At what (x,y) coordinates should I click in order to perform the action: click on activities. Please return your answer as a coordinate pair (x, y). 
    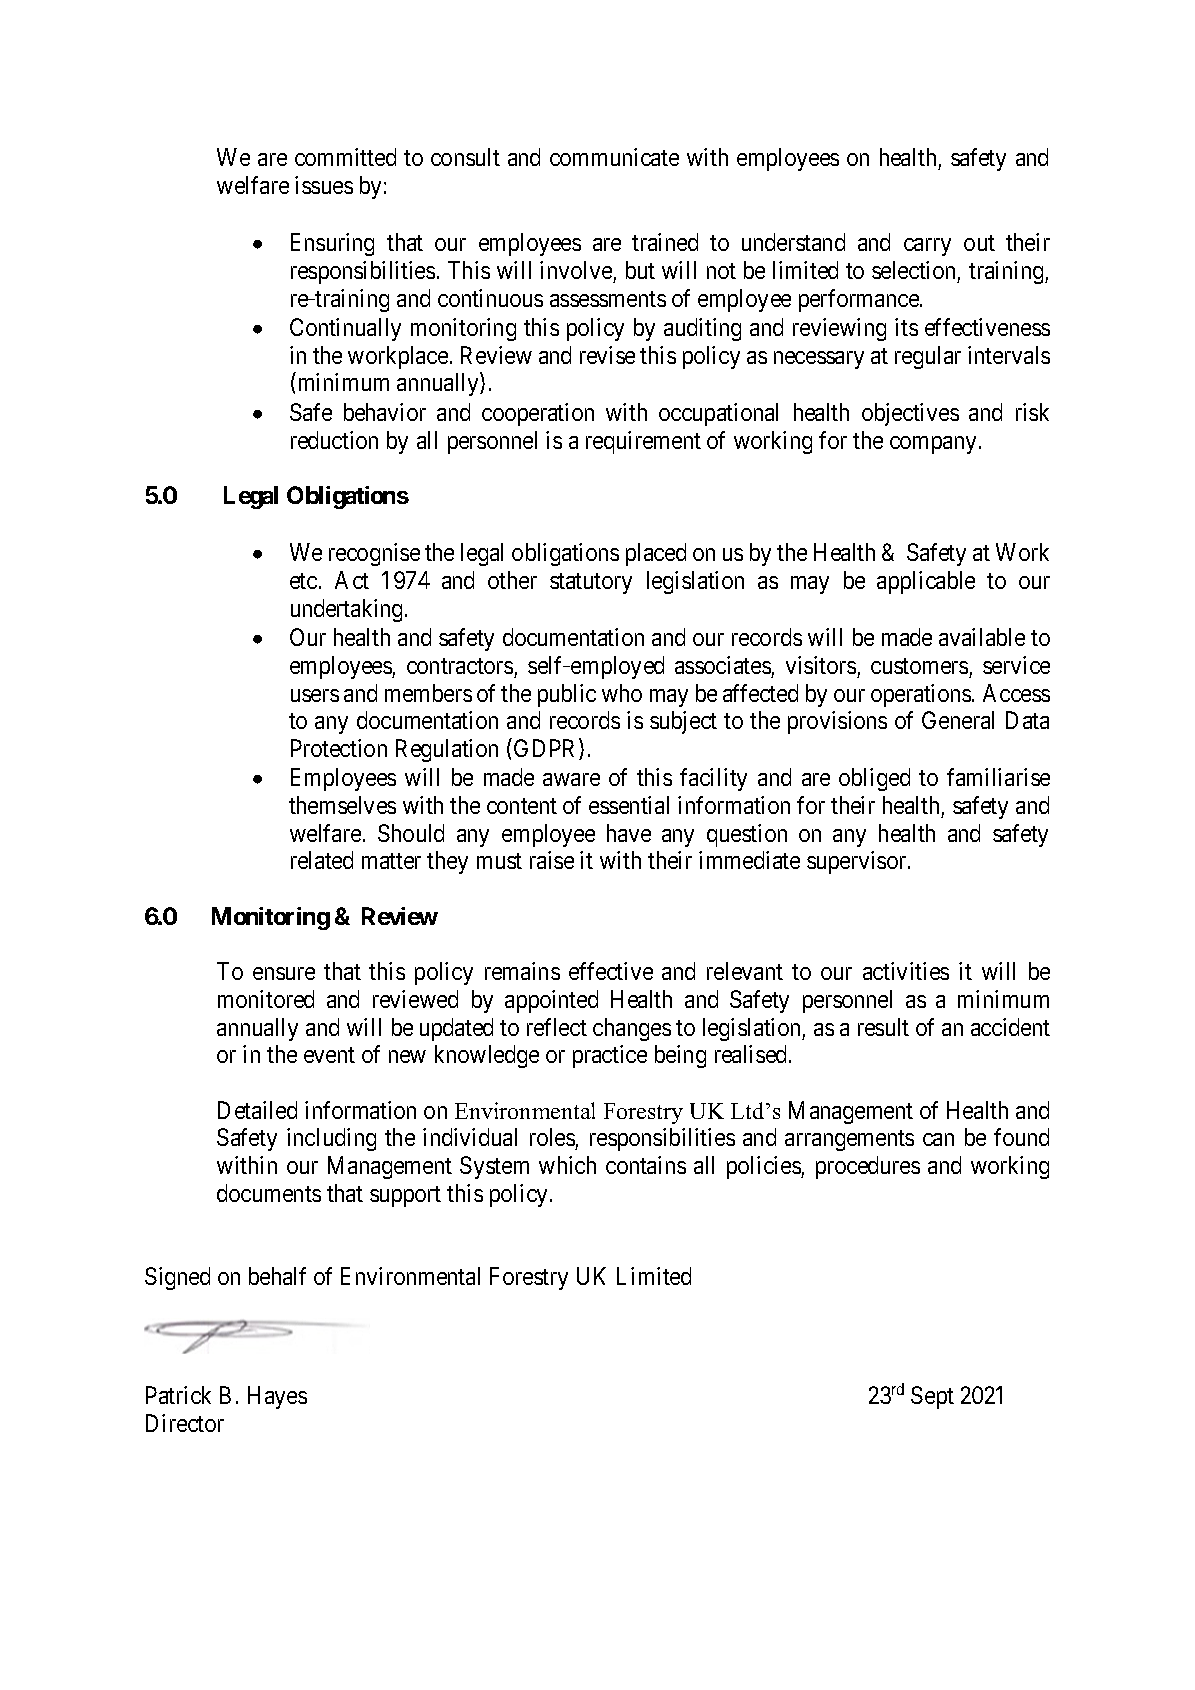
    Looking at the image, I should click on (906, 971).
